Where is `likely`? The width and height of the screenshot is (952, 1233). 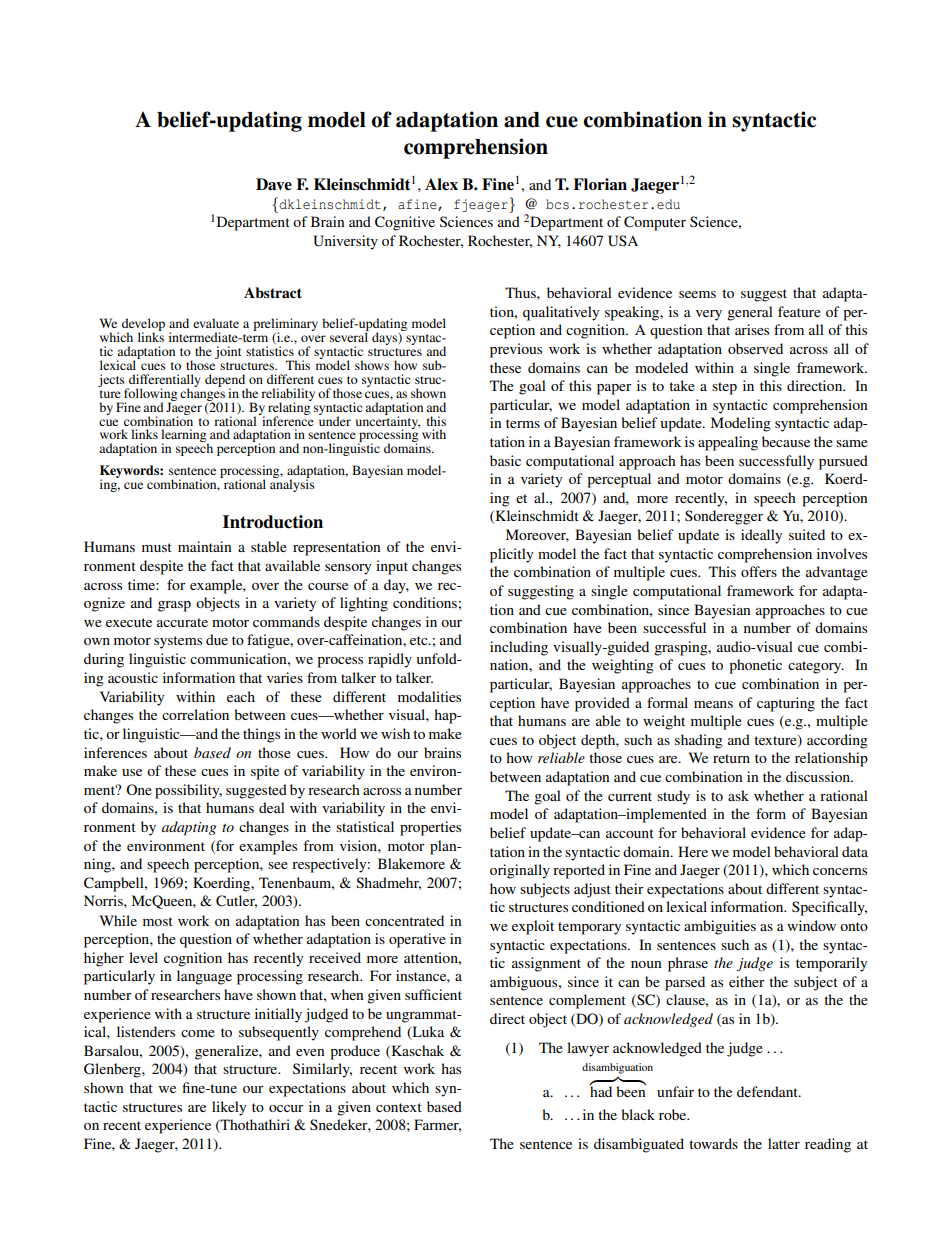 likely is located at coordinates (229, 1108).
